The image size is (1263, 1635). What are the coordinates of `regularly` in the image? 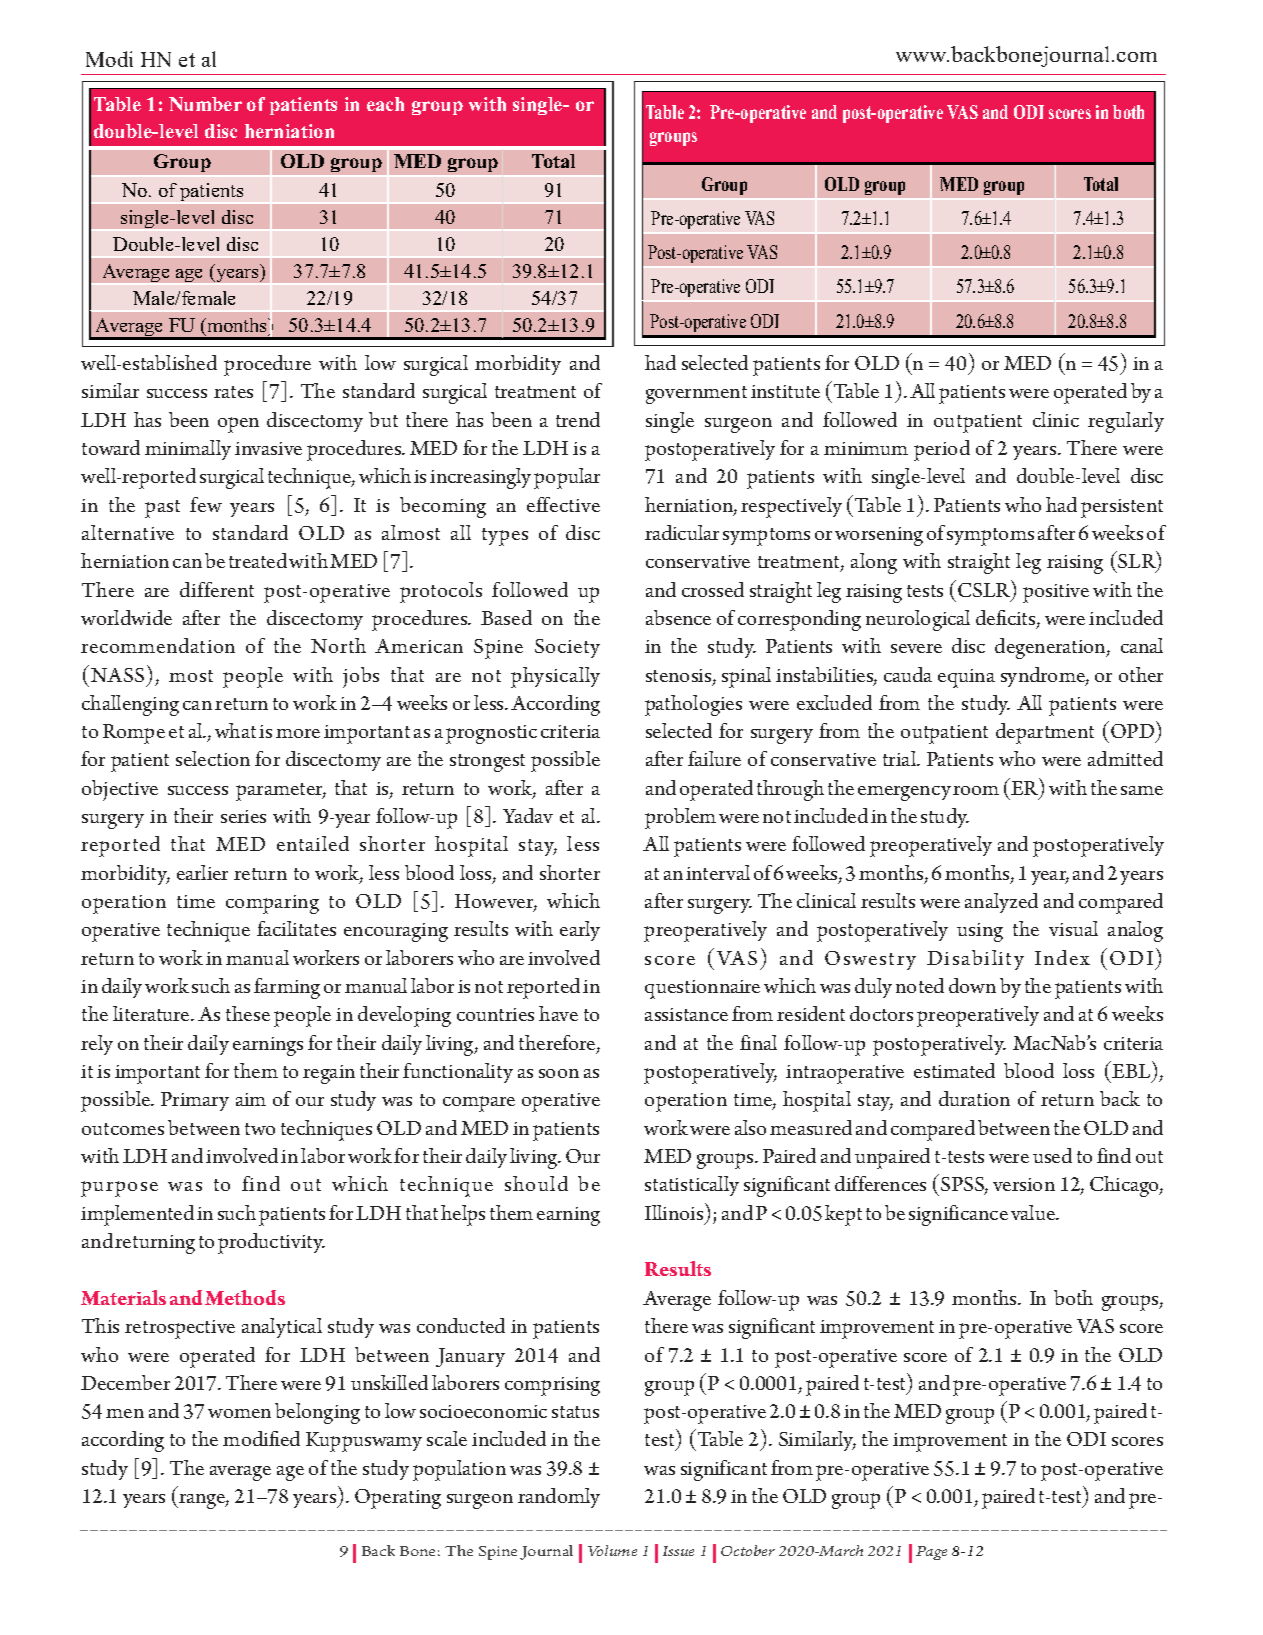 It's located at (1126, 422).
